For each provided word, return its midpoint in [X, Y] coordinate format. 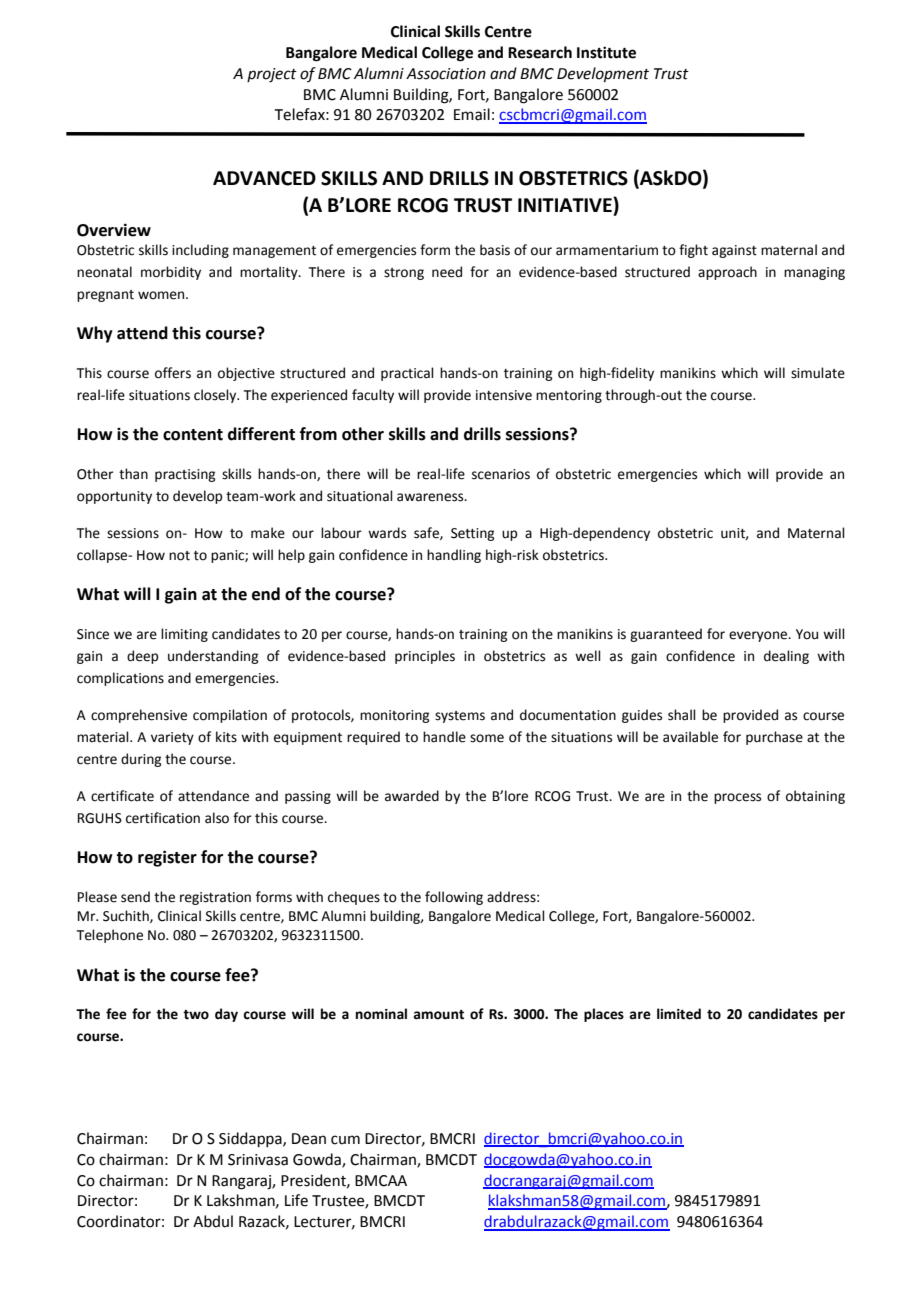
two [196, 1015]
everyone [759, 636]
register [167, 858]
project [272, 75]
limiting [184, 635]
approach [727, 273]
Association [446, 74]
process [737, 798]
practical [407, 374]
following [454, 898]
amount [438, 1015]
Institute [606, 52]
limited [679, 1014]
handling [454, 556]
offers [173, 373]
